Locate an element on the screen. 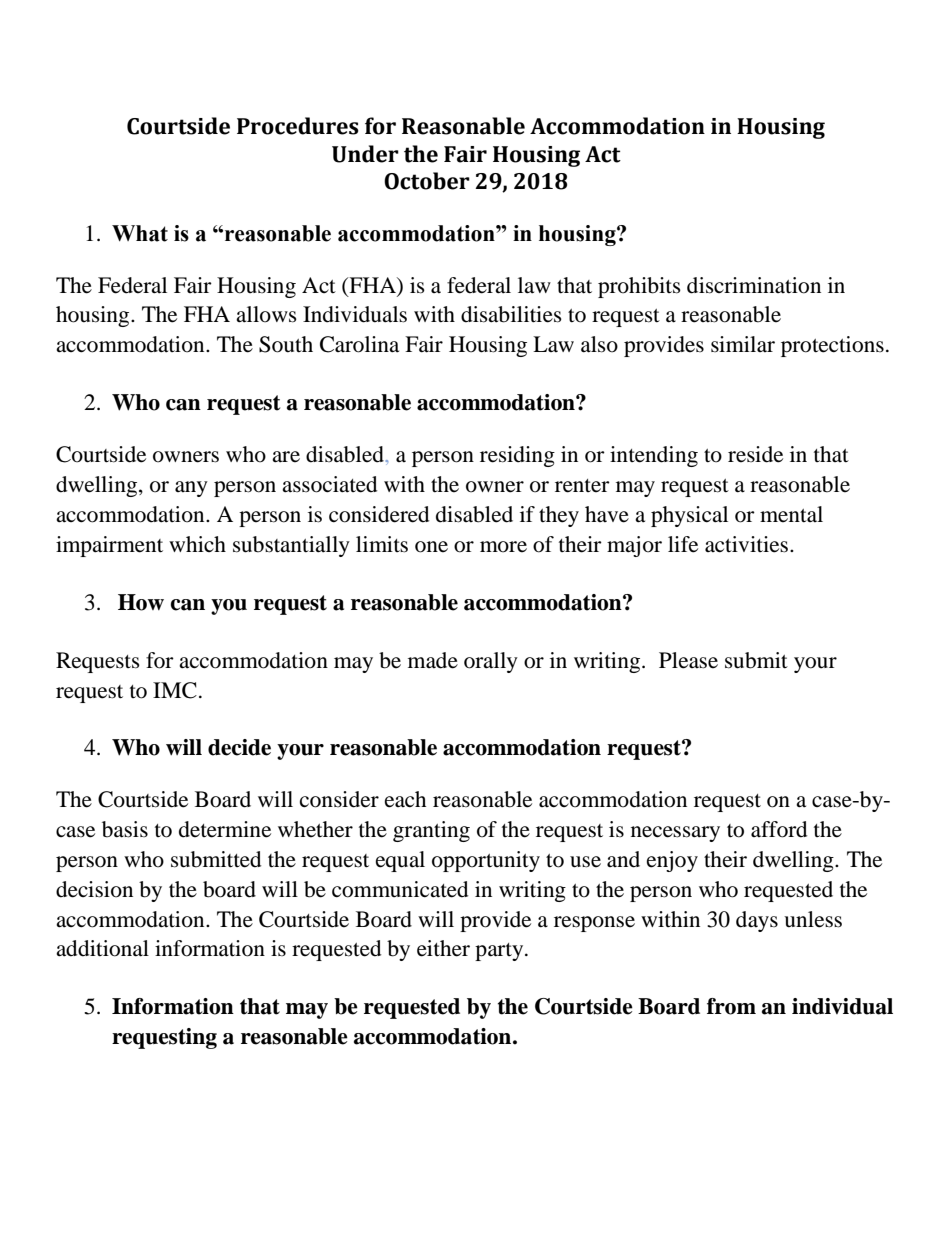  from is located at coordinates (731, 1006).
